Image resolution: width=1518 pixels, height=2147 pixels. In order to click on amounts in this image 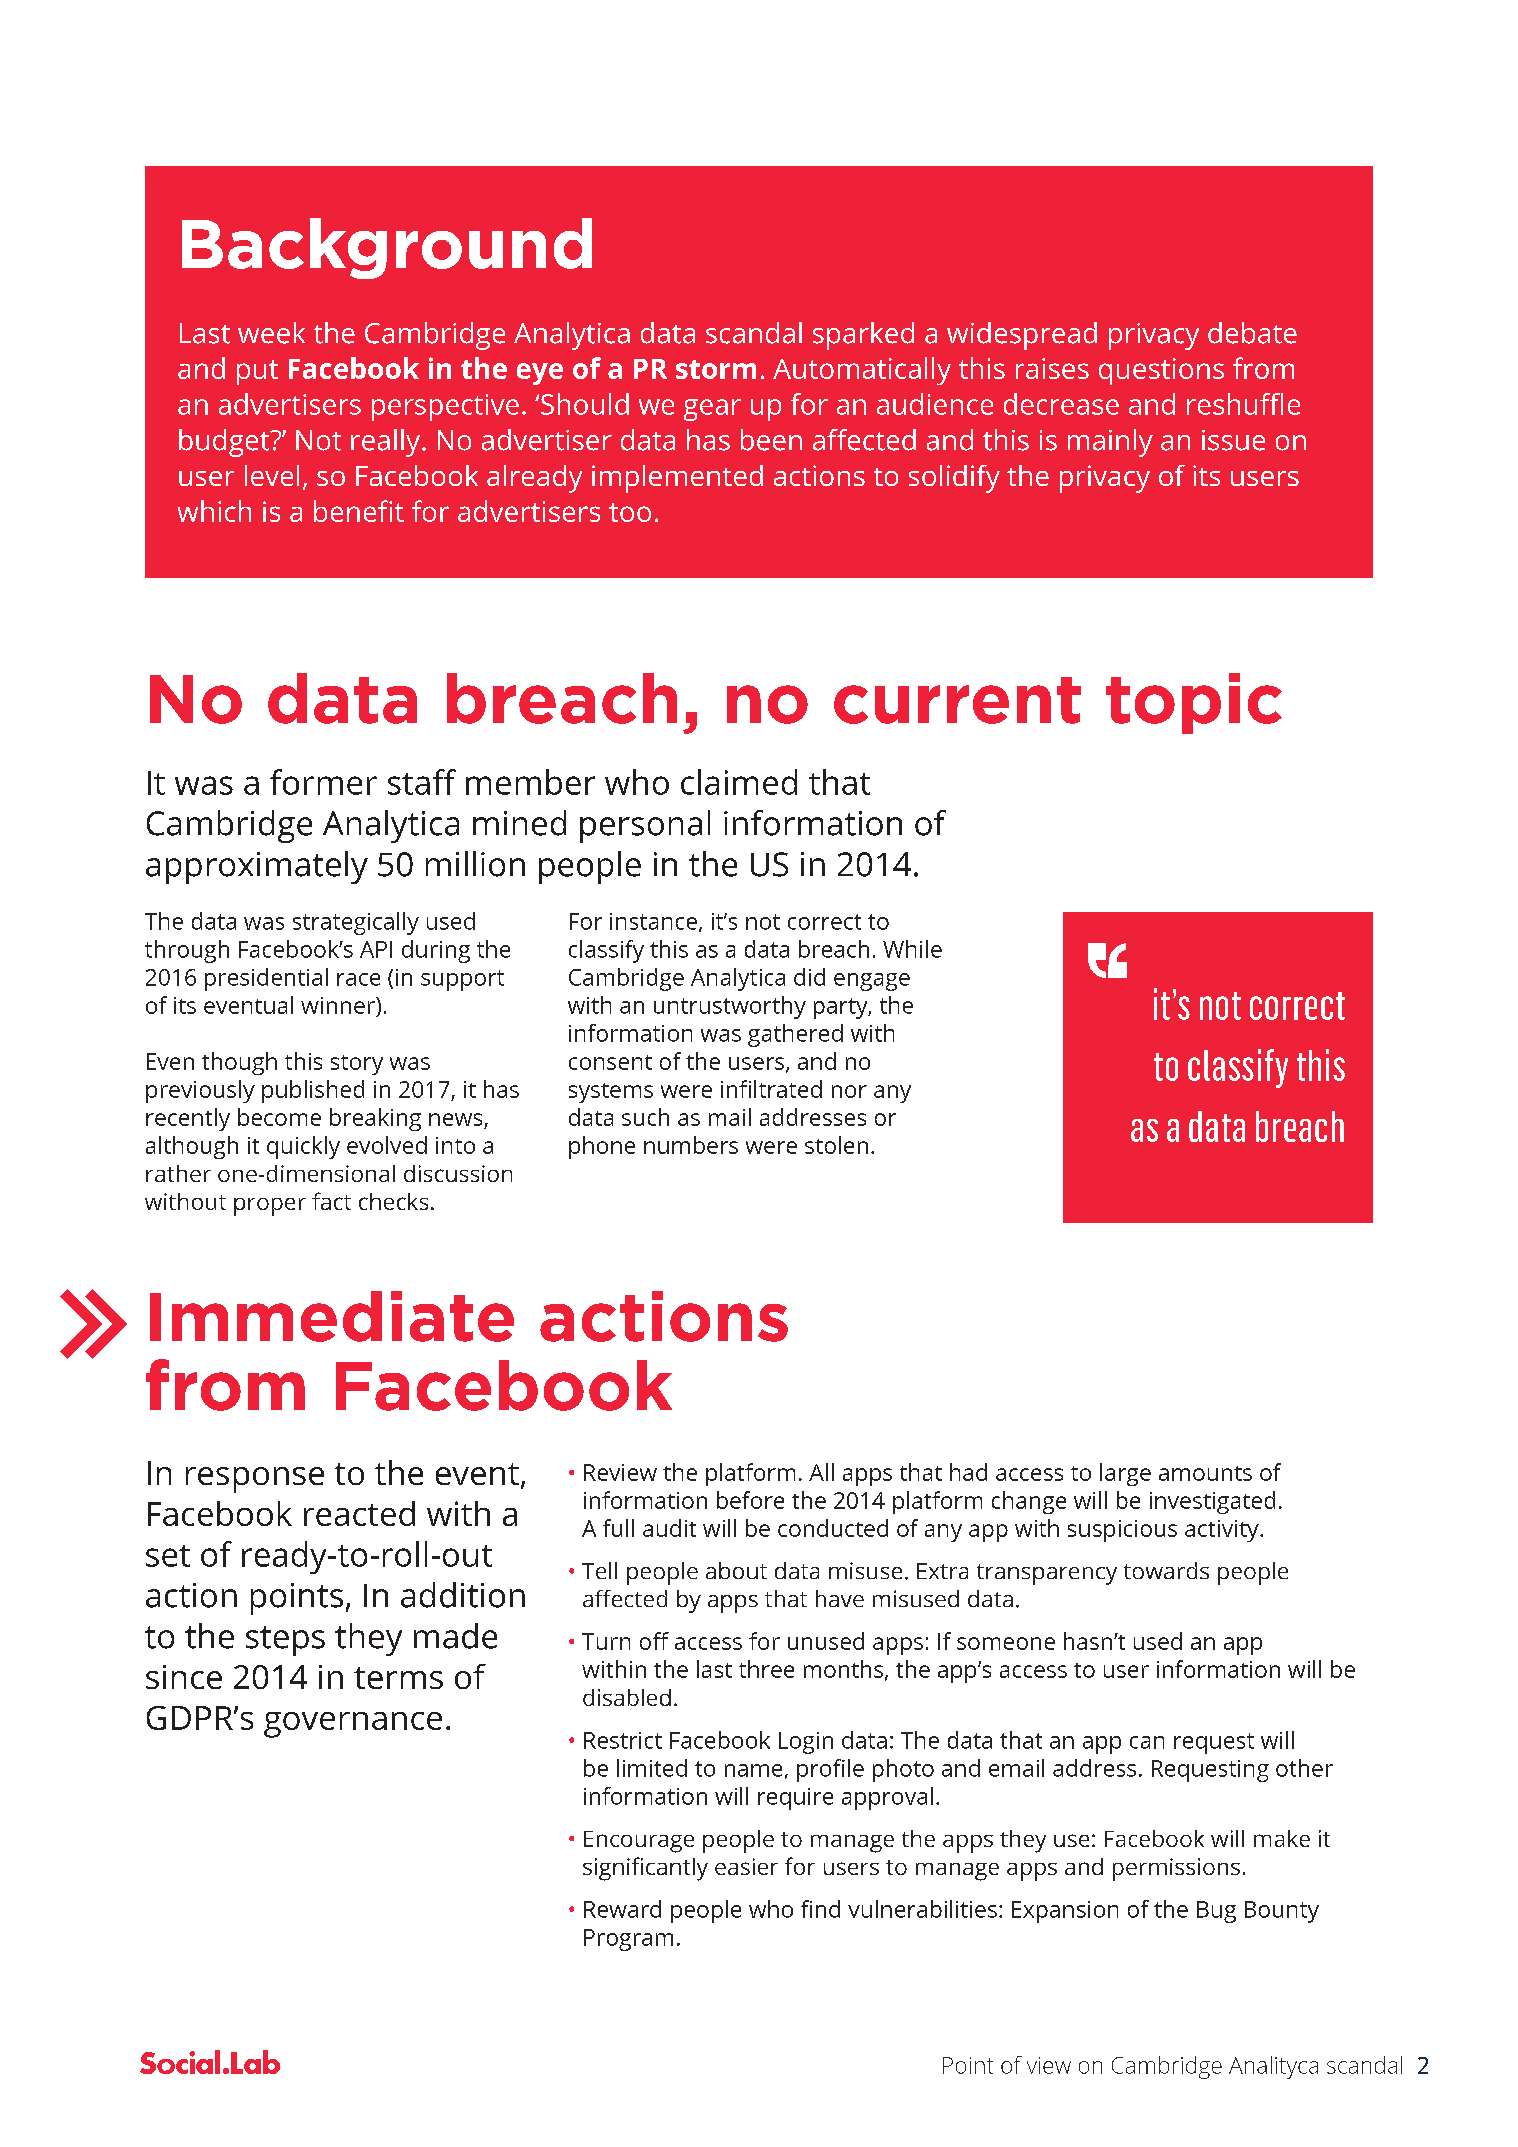, I will do `click(1205, 1473)`.
